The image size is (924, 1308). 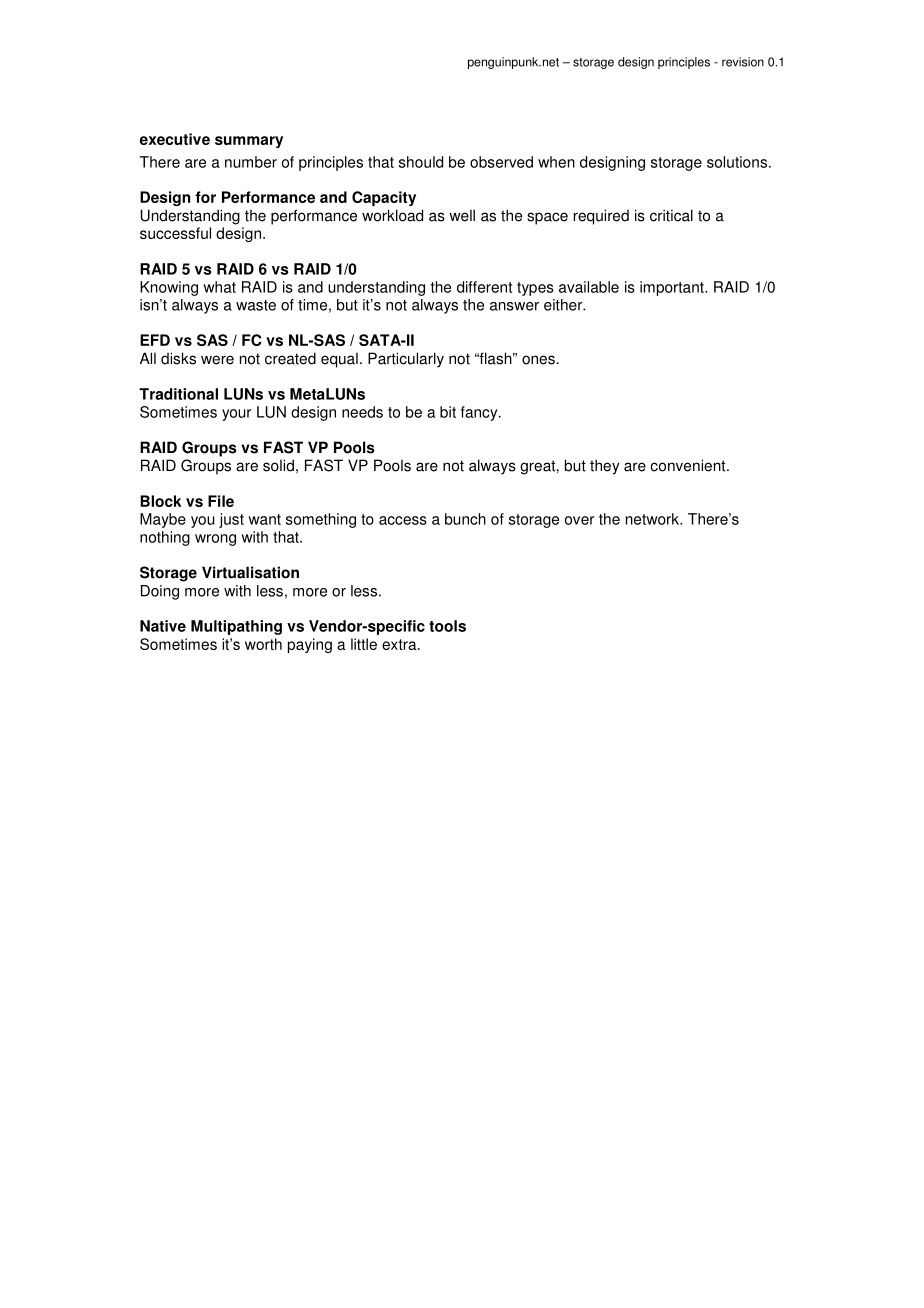 What do you see at coordinates (448, 412) in the screenshot?
I see `bit` at bounding box center [448, 412].
